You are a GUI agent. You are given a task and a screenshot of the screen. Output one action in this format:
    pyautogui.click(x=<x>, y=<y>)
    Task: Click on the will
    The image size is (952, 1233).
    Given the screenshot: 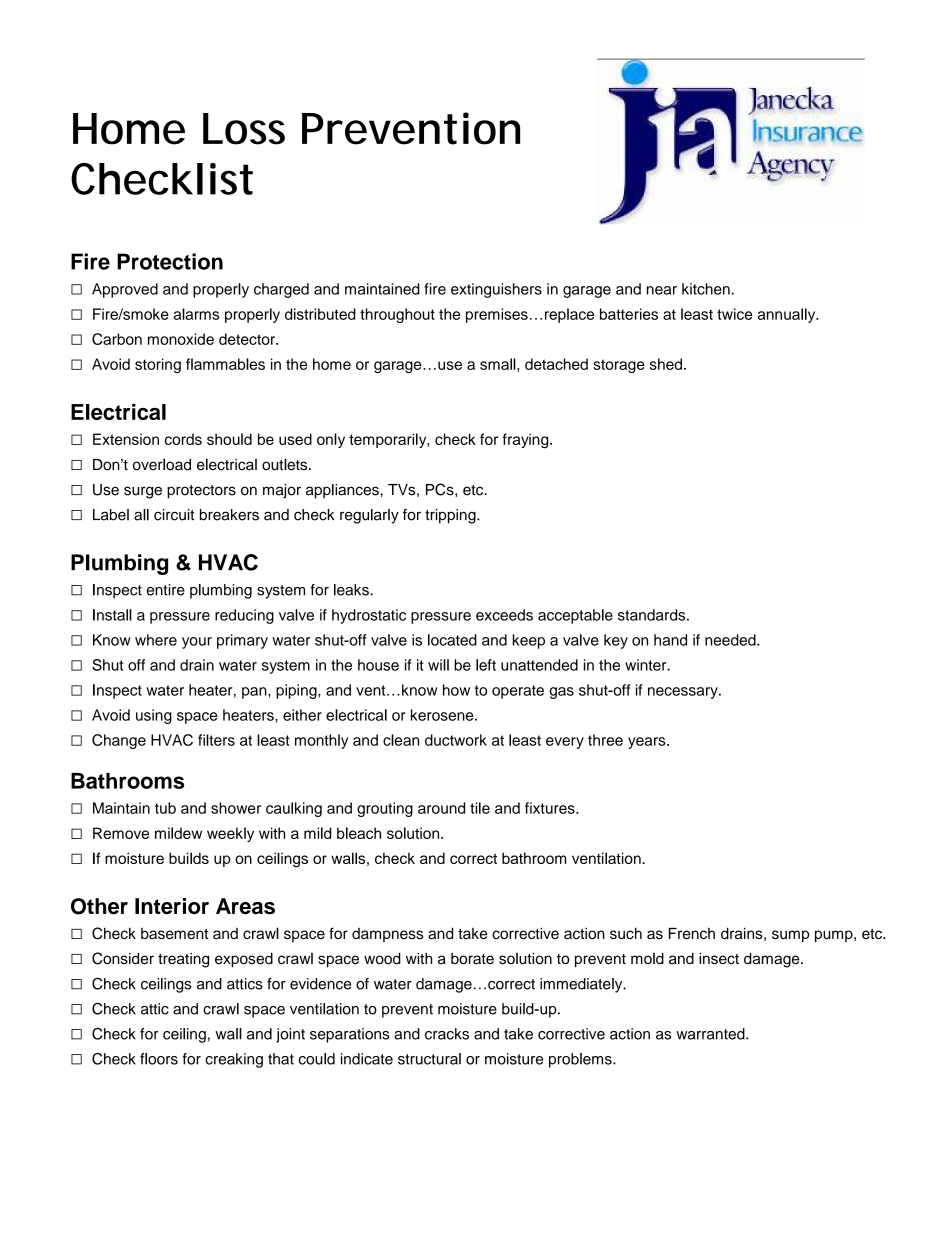 What is the action you would take?
    pyautogui.click(x=438, y=665)
